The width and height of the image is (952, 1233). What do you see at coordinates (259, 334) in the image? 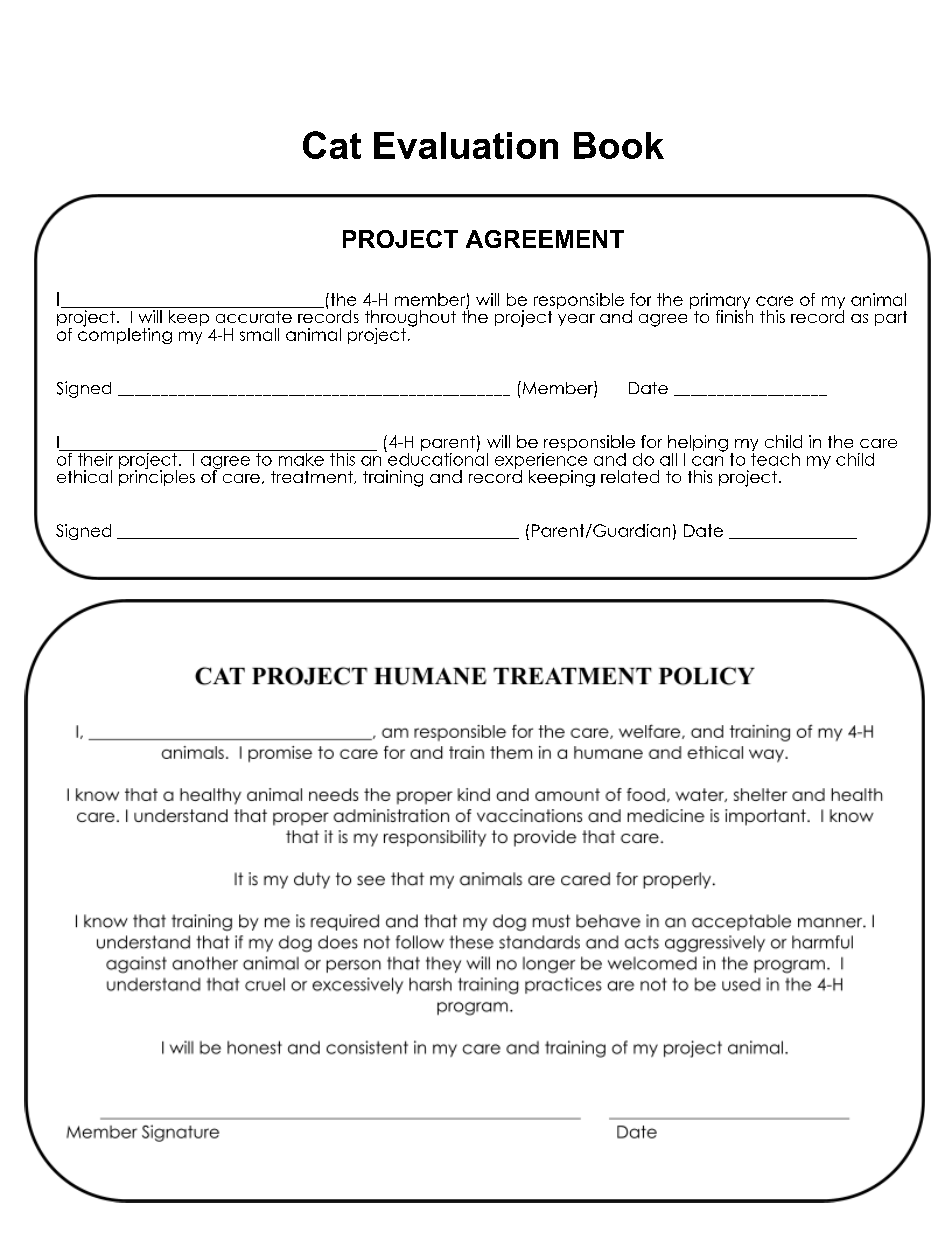
I see `small` at bounding box center [259, 334].
